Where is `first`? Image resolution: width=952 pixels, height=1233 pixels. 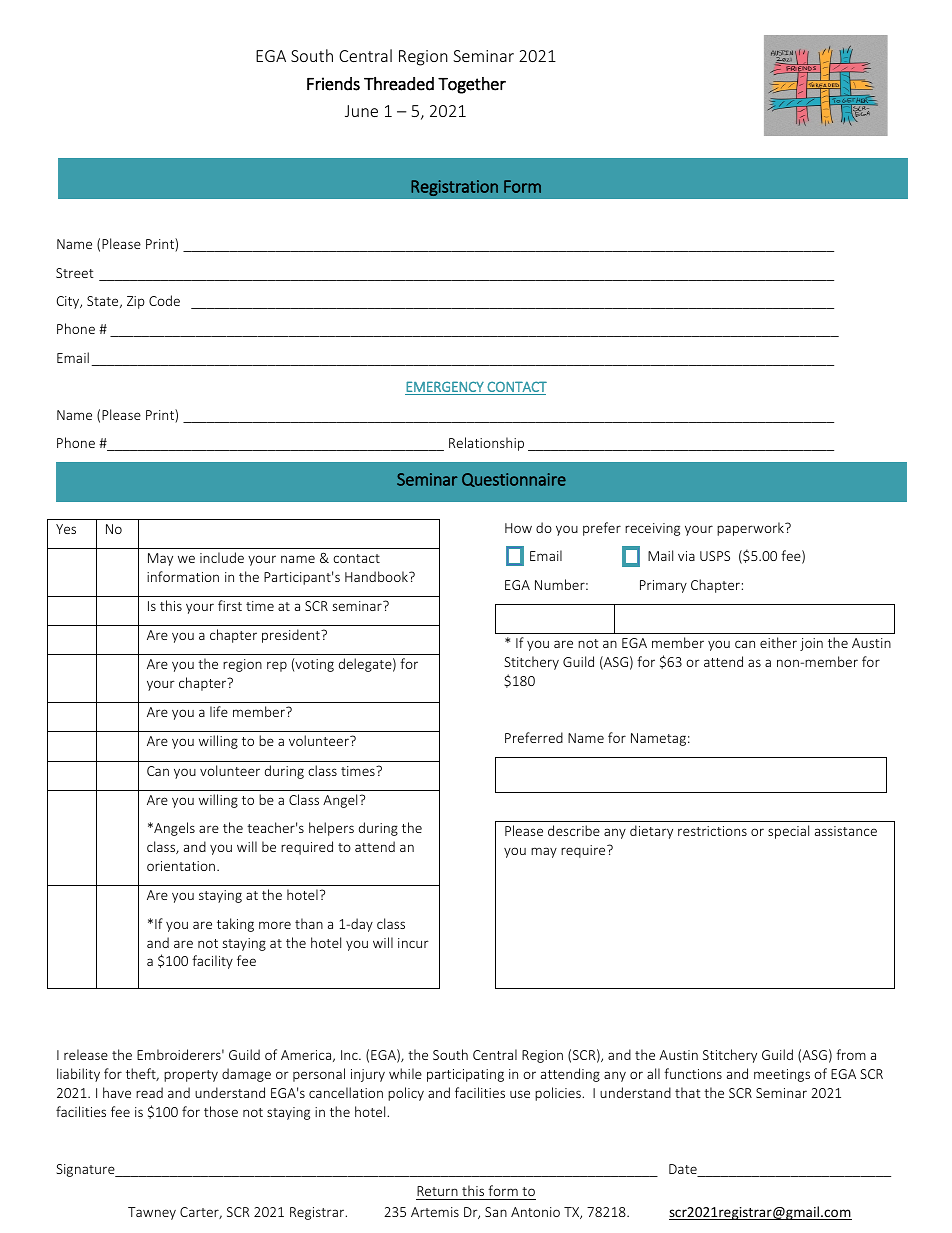 first is located at coordinates (230, 605).
